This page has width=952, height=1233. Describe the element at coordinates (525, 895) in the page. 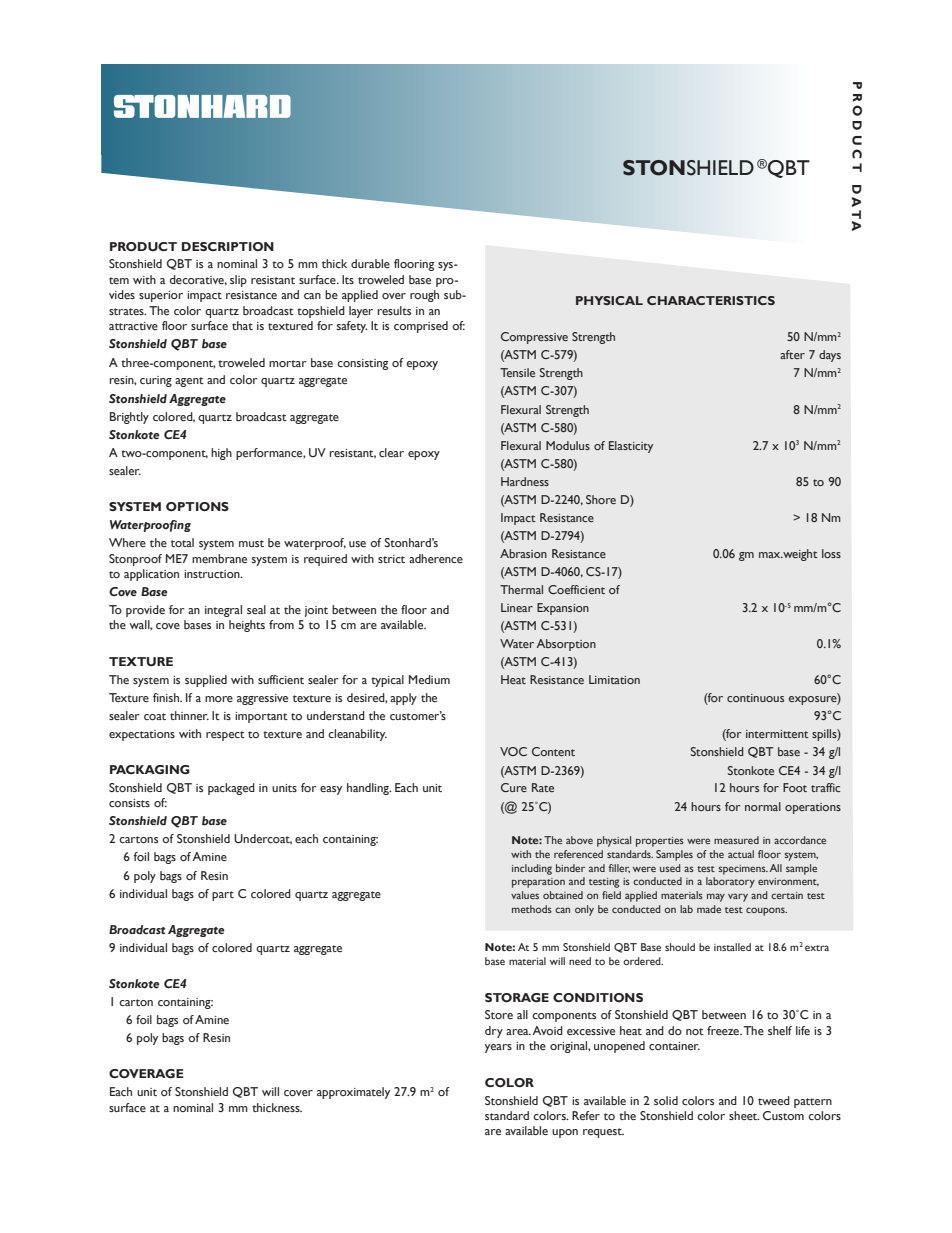

I see `values` at that location.
